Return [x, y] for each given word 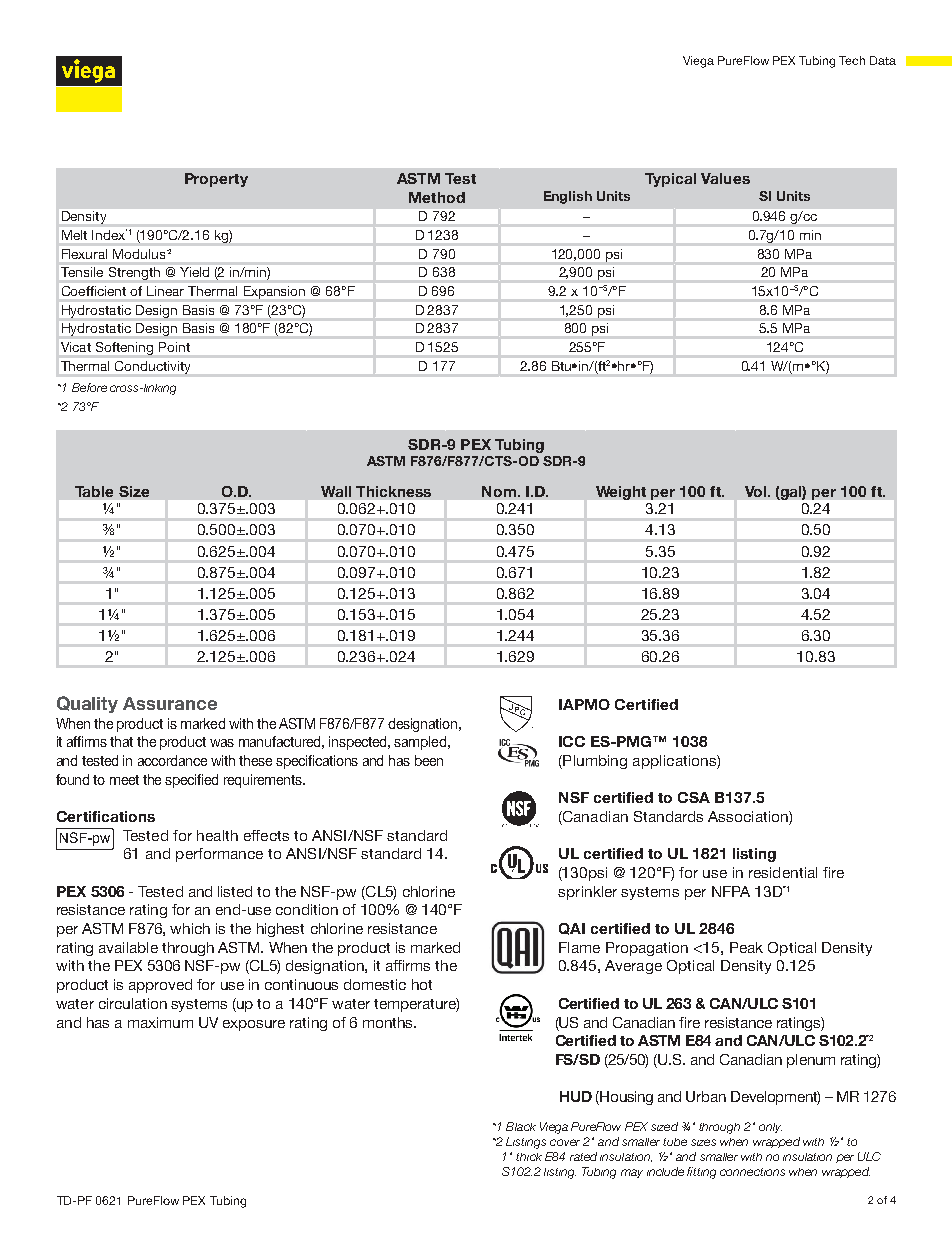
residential [783, 872]
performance [219, 855]
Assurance [170, 703]
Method [437, 197]
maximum [160, 1022]
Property [216, 180]
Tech [852, 60]
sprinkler [587, 893]
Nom [499, 491]
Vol [757, 491]
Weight [621, 493]
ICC [572, 741]
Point [174, 347]
